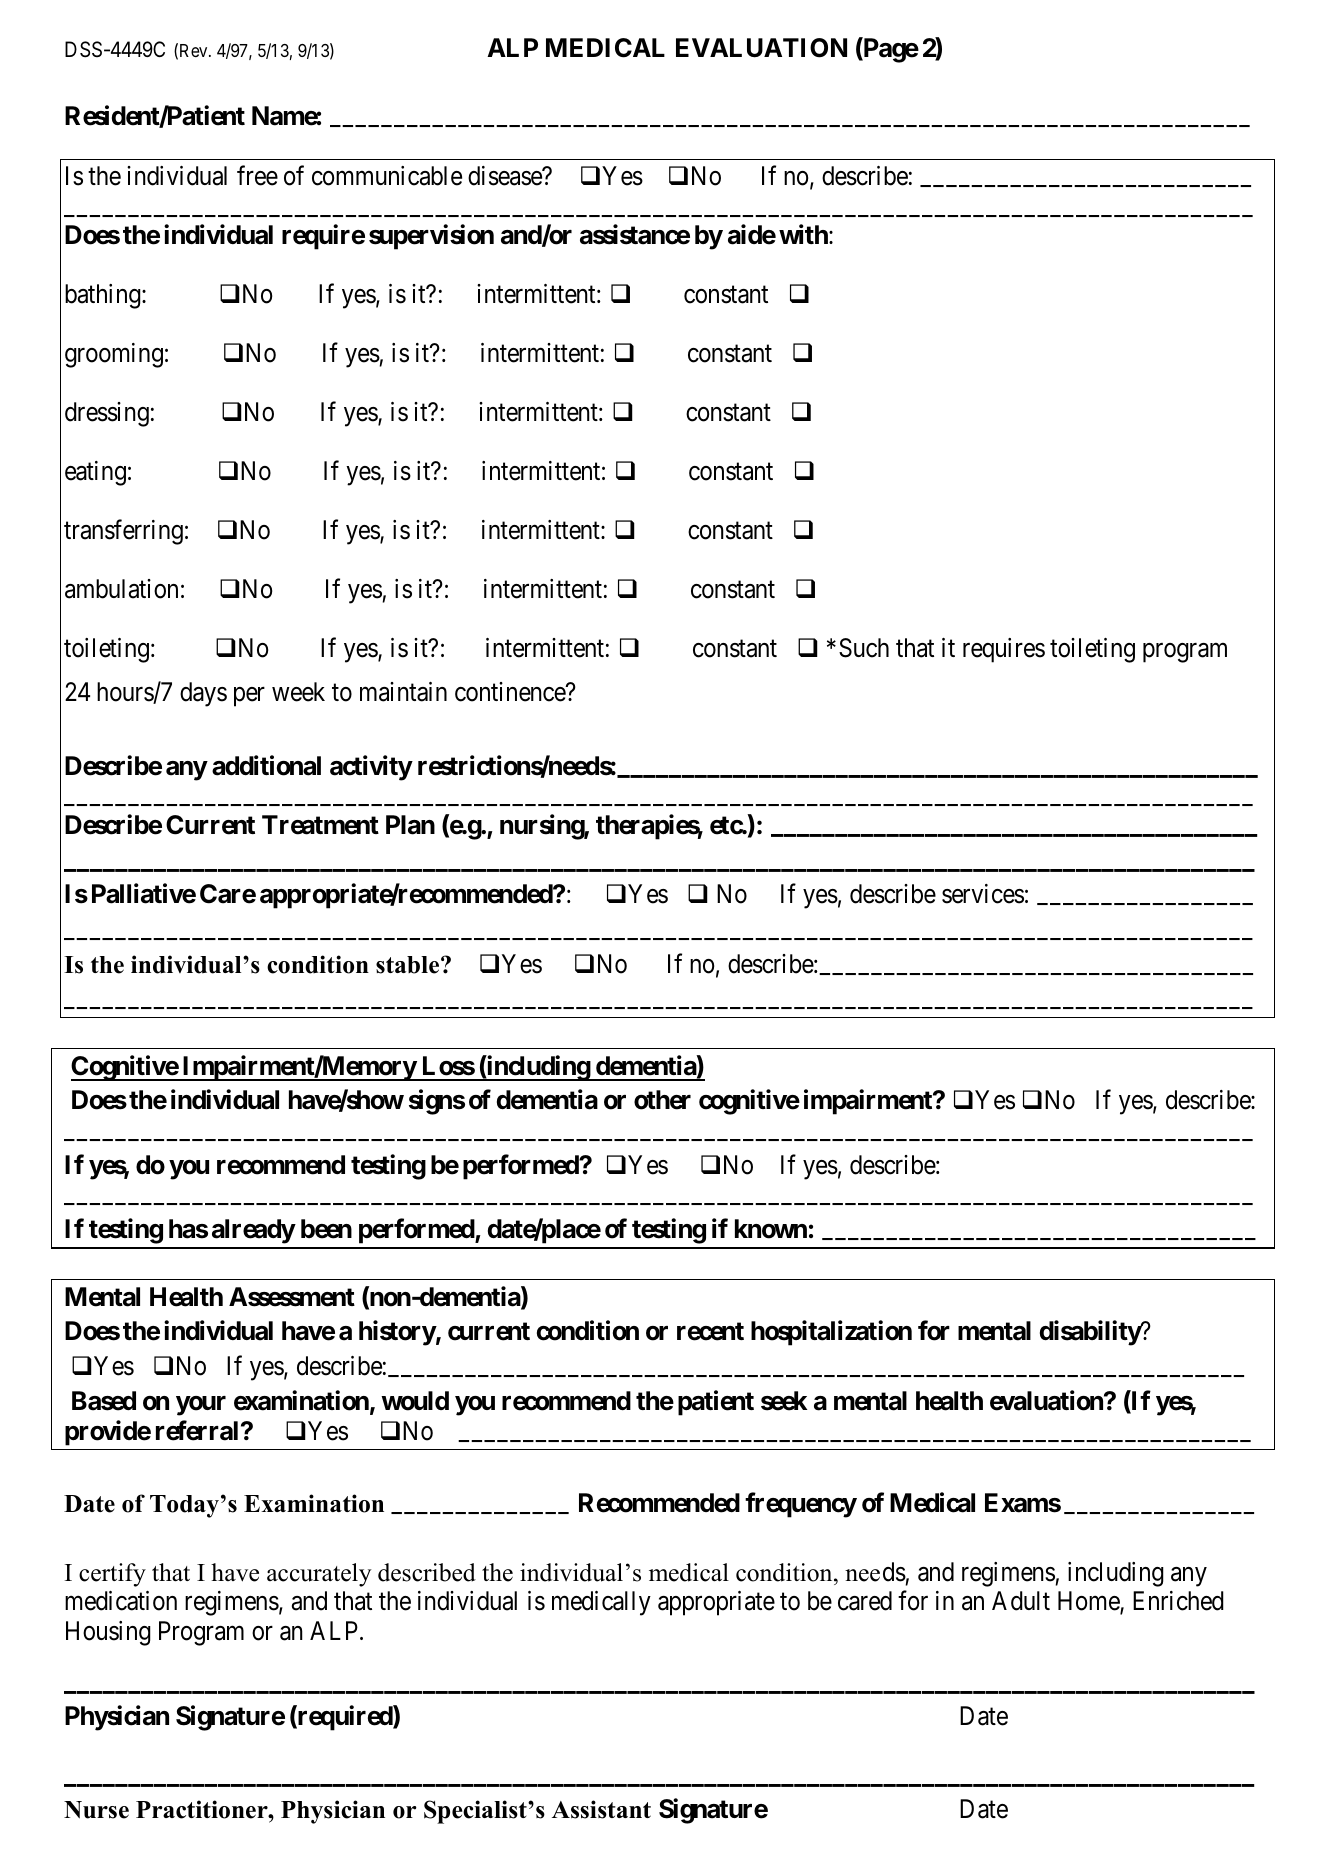 Image resolution: width=1326 pixels, height=1875 pixels. Describe the element at coordinates (662, 1100) in the page. I see `other` at that location.
